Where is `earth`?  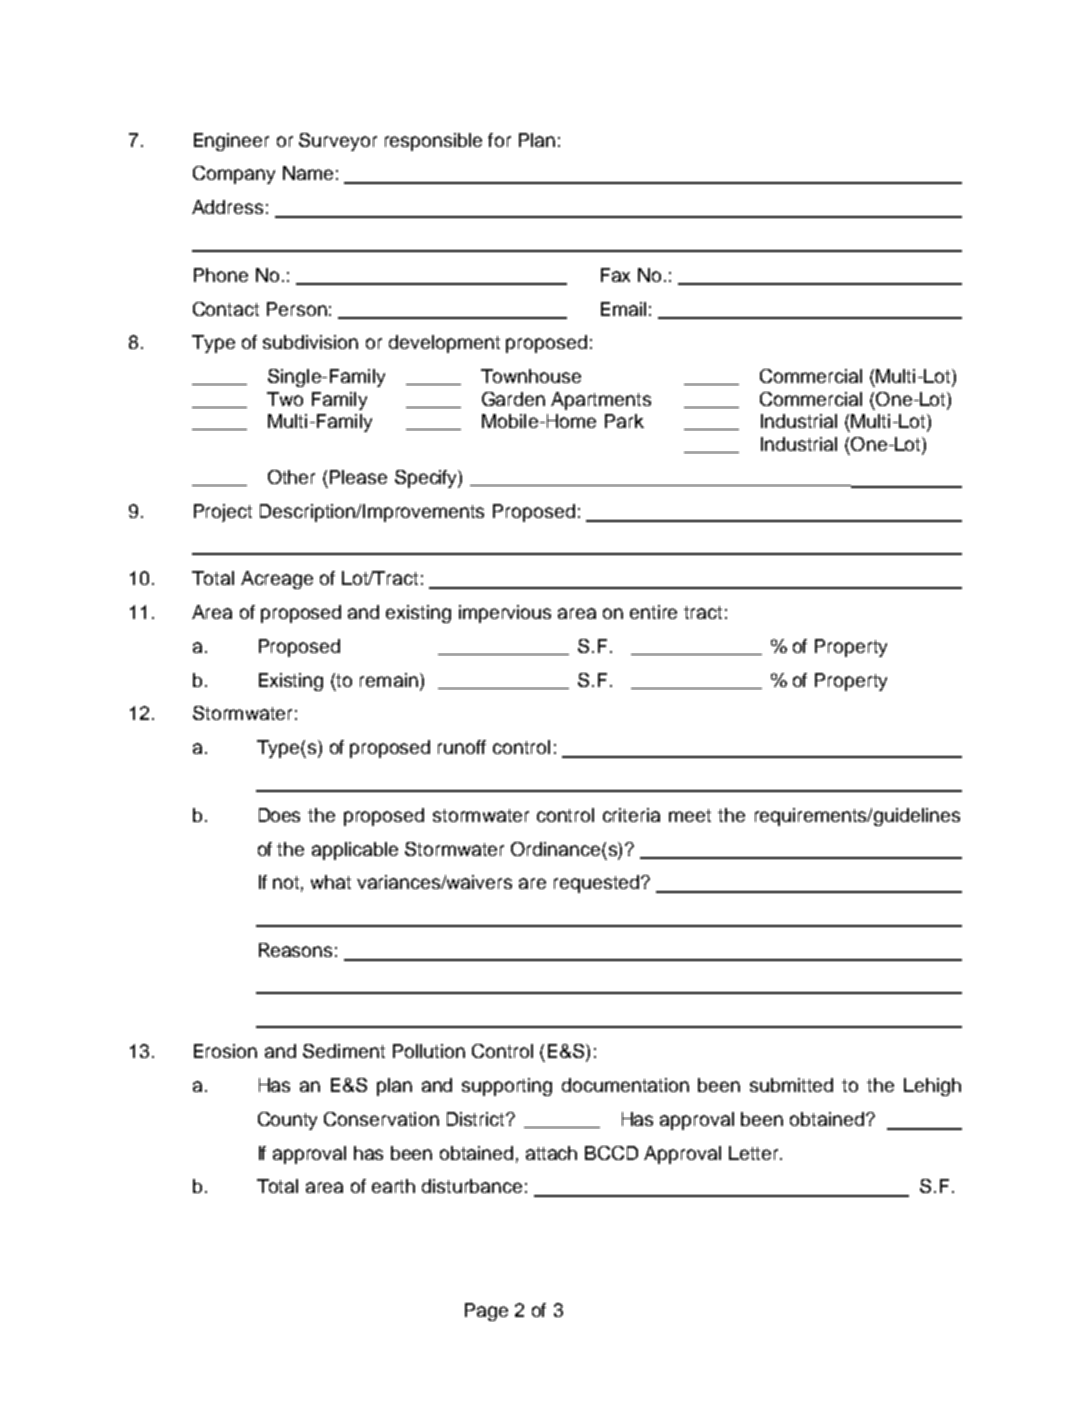
earth is located at coordinates (393, 1186).
